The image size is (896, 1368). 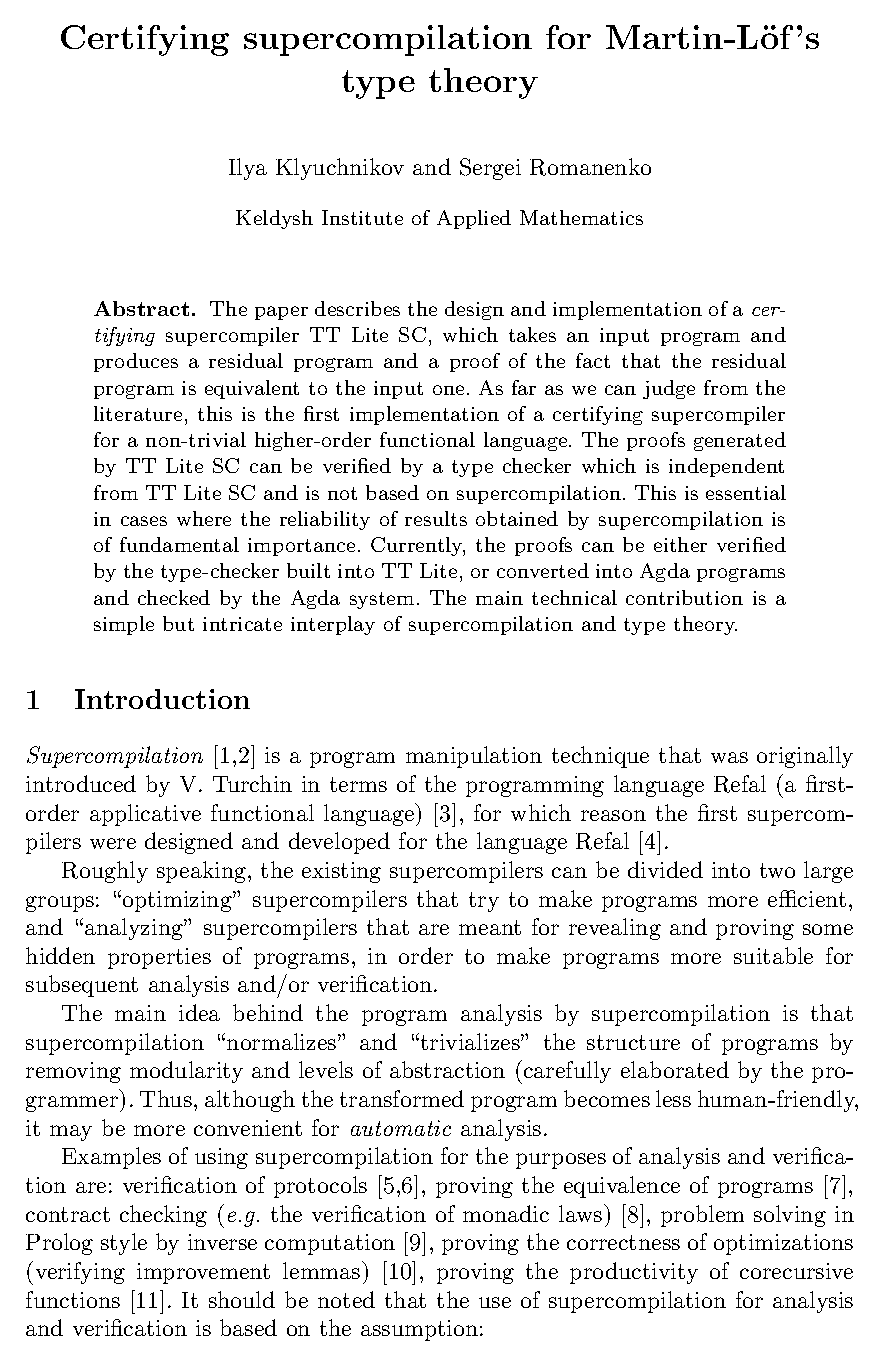 What do you see at coordinates (81, 783) in the screenshot?
I see `introduced` at bounding box center [81, 783].
